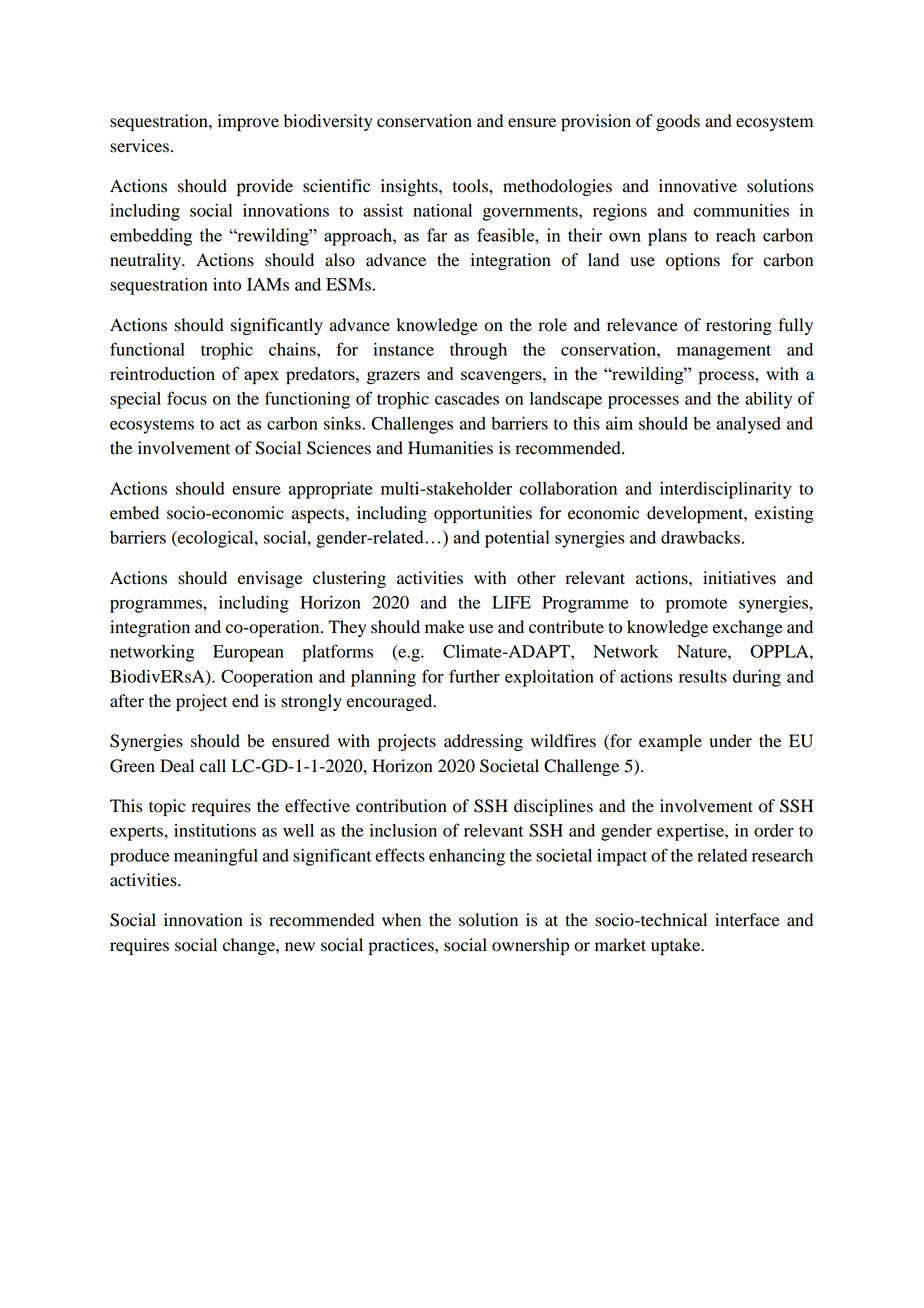 The height and width of the page is (1308, 924). What do you see at coordinates (703, 676) in the page?
I see `results` at bounding box center [703, 676].
